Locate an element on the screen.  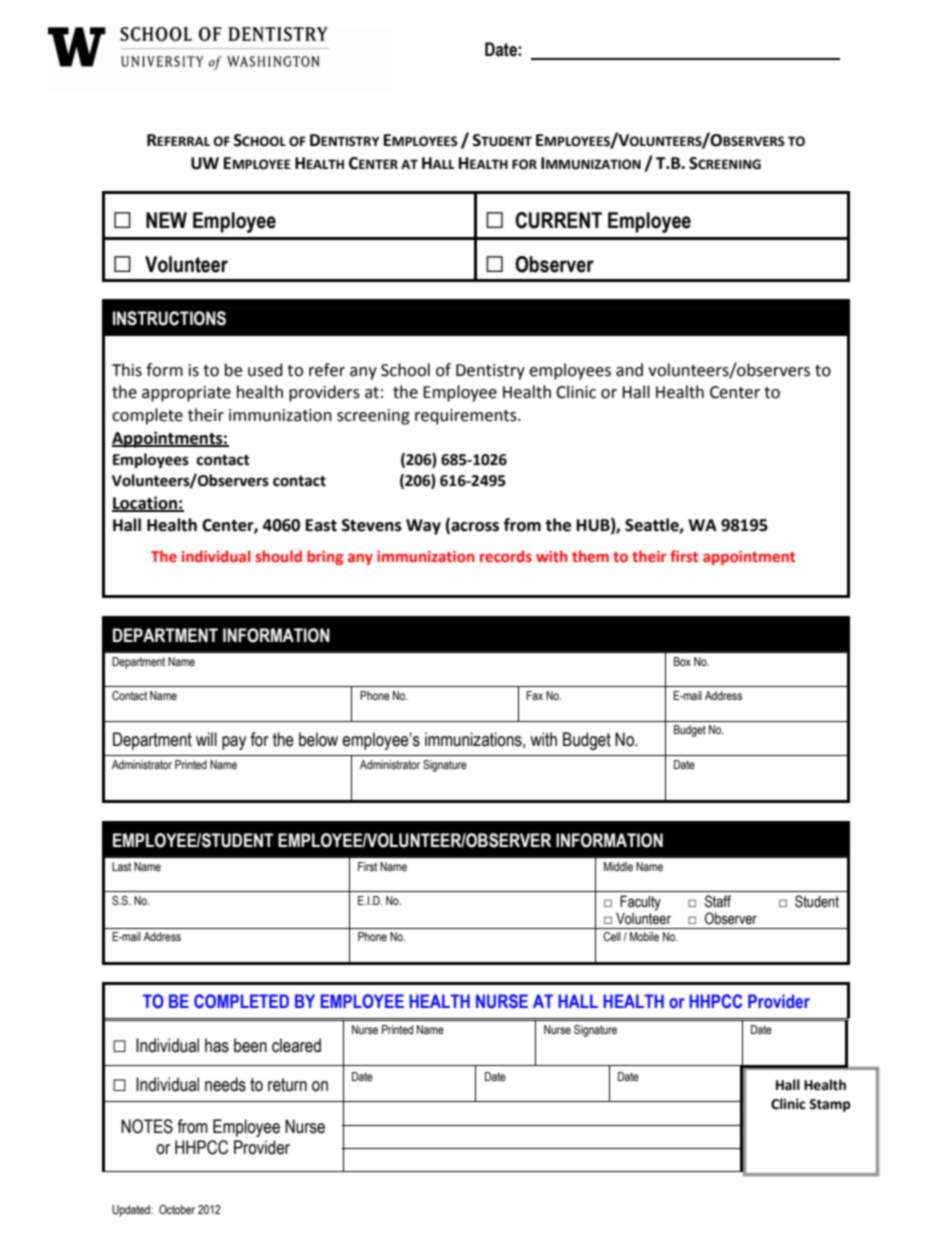
and is located at coordinates (629, 370).
